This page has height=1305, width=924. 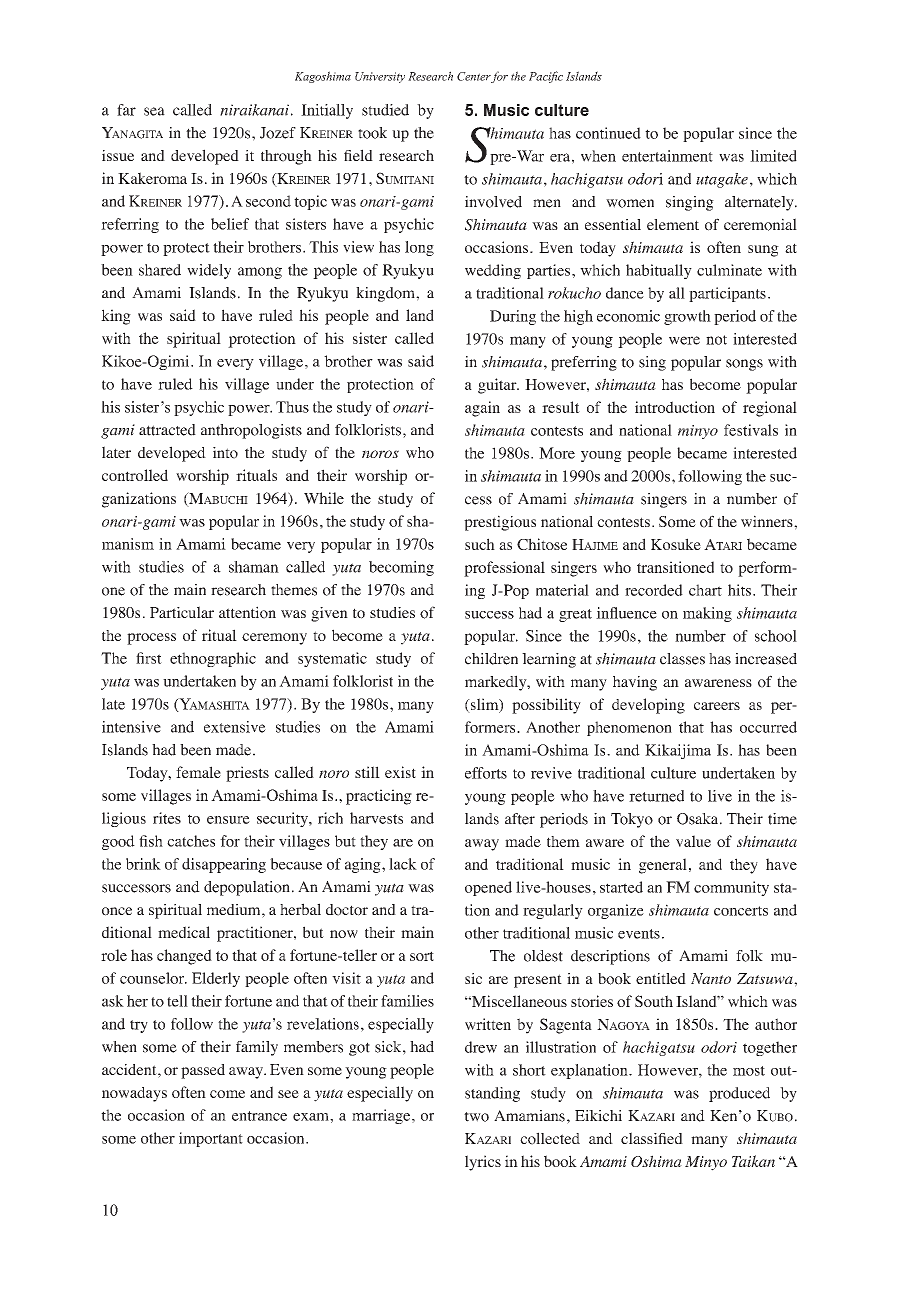 I want to click on growth, so click(x=687, y=317).
